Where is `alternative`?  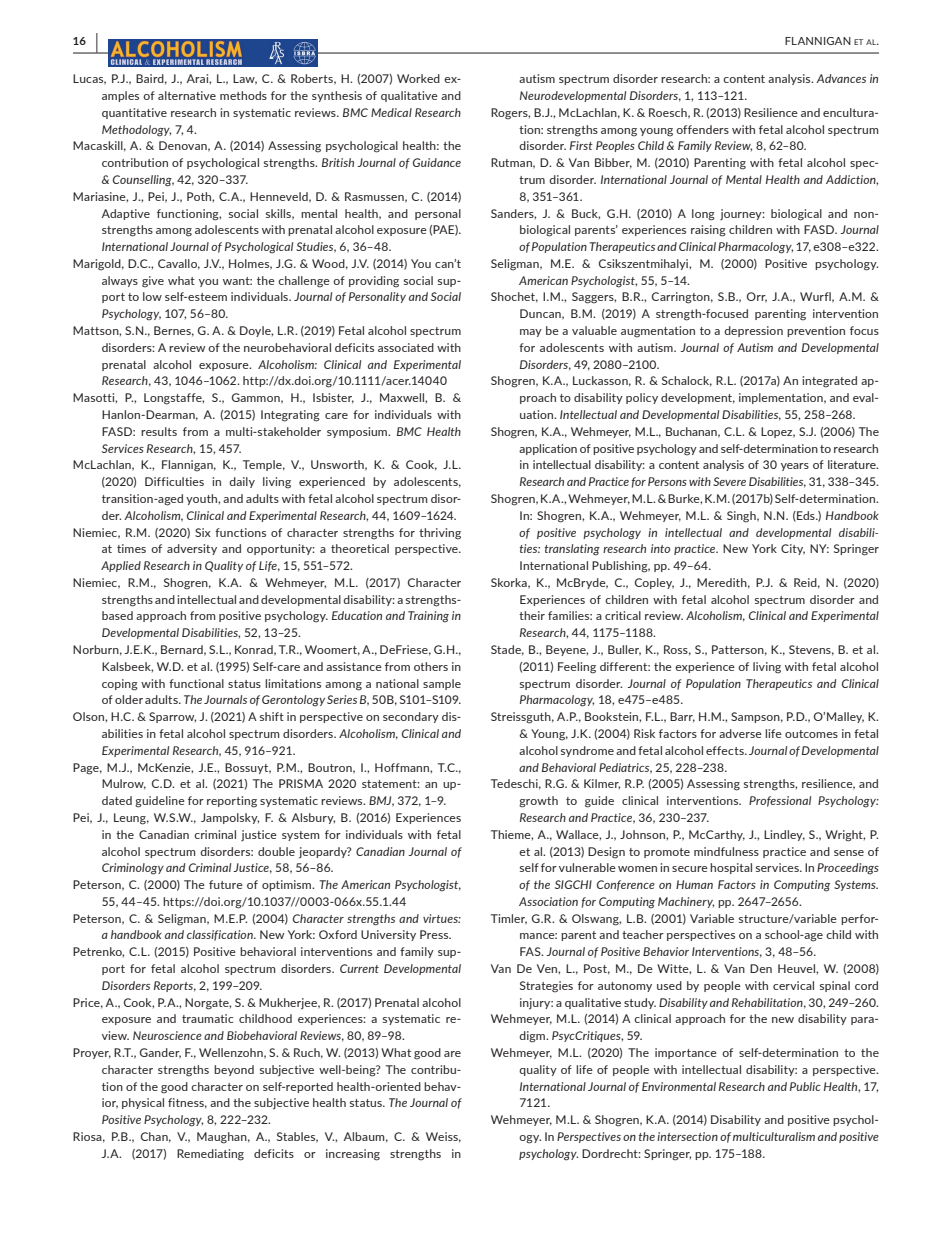
alternative is located at coordinates (187, 95).
